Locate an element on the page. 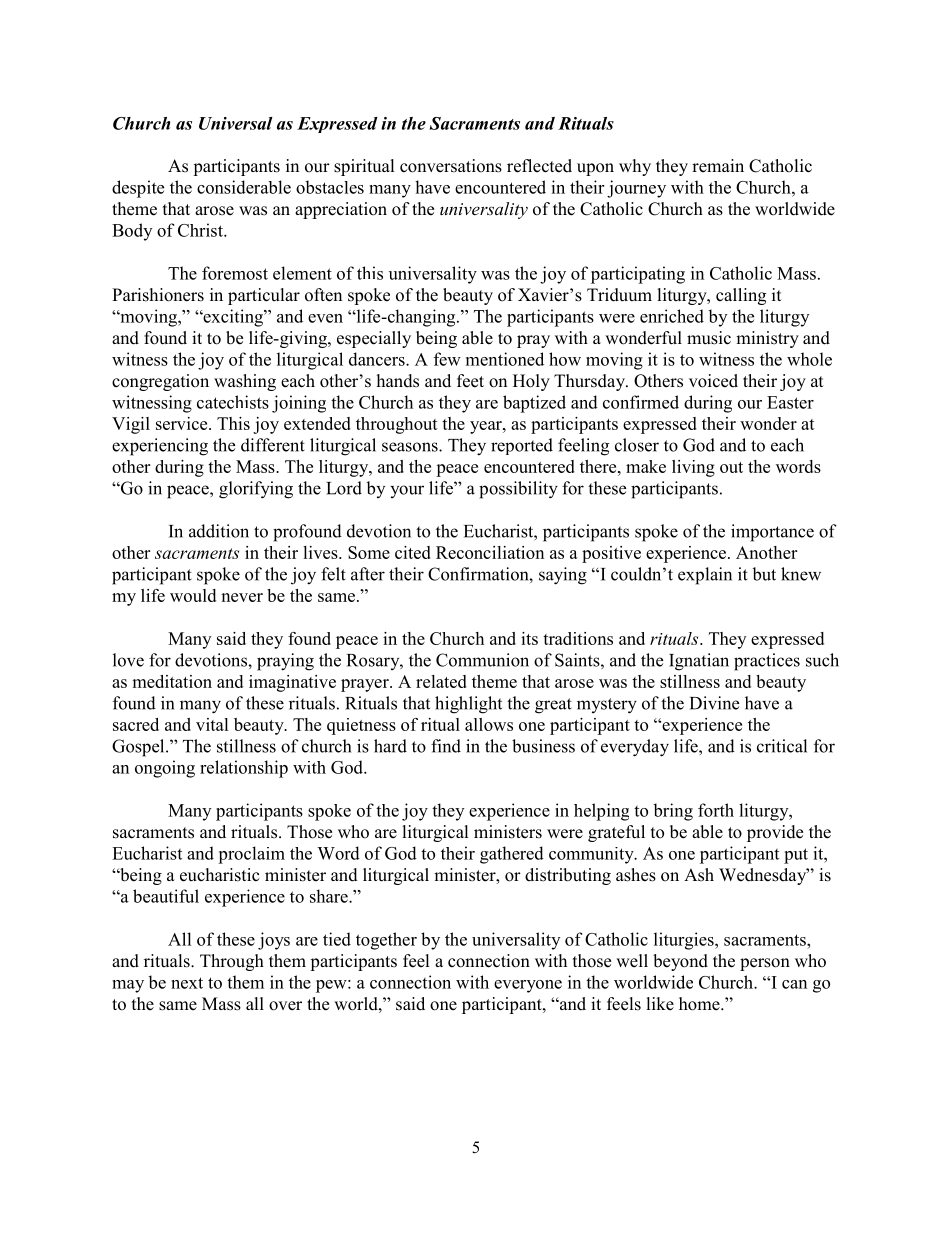  everyone is located at coordinates (528, 986).
